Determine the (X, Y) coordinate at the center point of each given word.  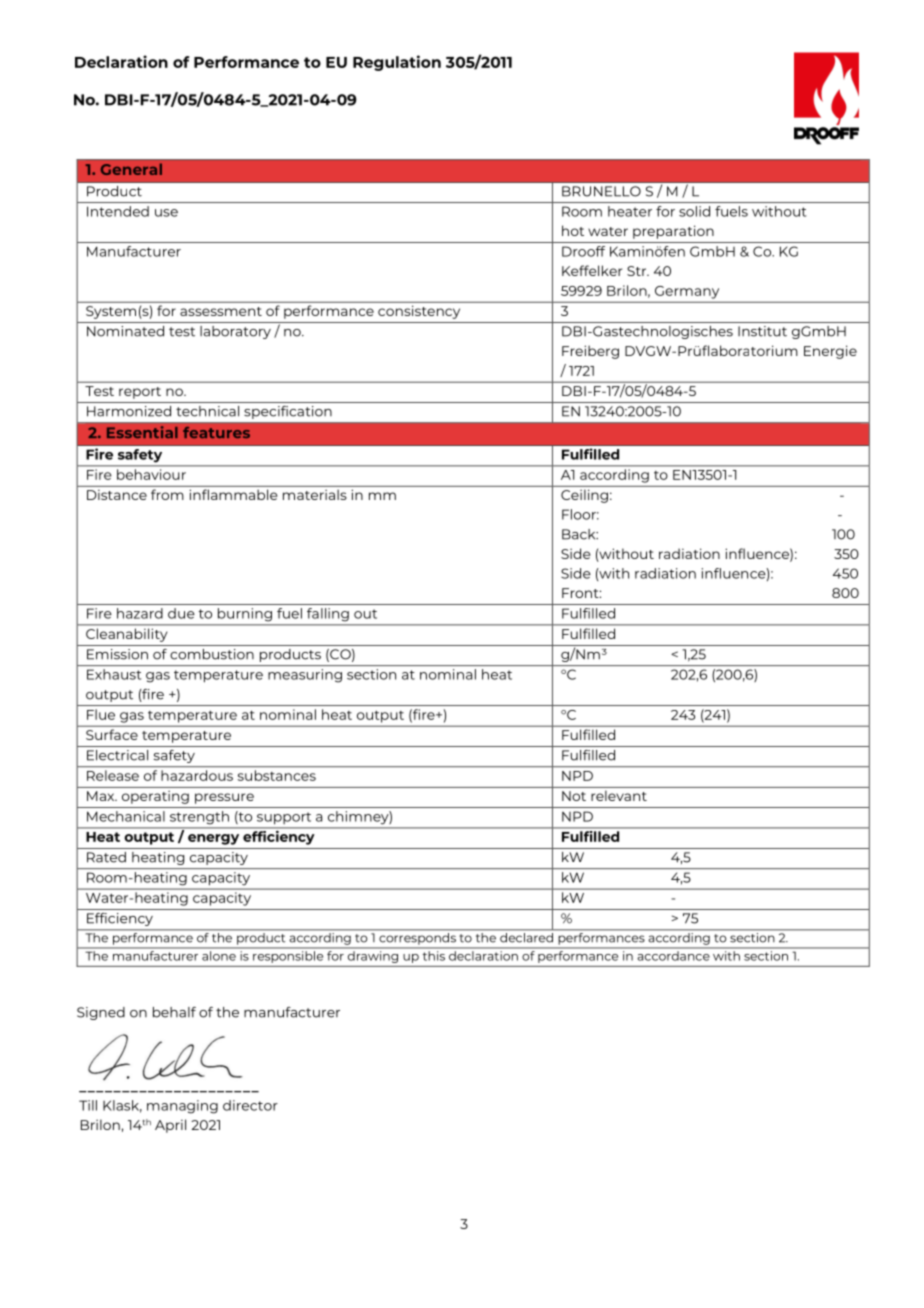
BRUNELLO (601, 191)
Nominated (125, 331)
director (250, 1105)
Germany (687, 292)
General (131, 169)
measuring (305, 675)
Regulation (397, 63)
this (434, 956)
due (181, 613)
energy (213, 839)
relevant (619, 796)
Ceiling (584, 496)
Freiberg (590, 352)
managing (182, 1107)
